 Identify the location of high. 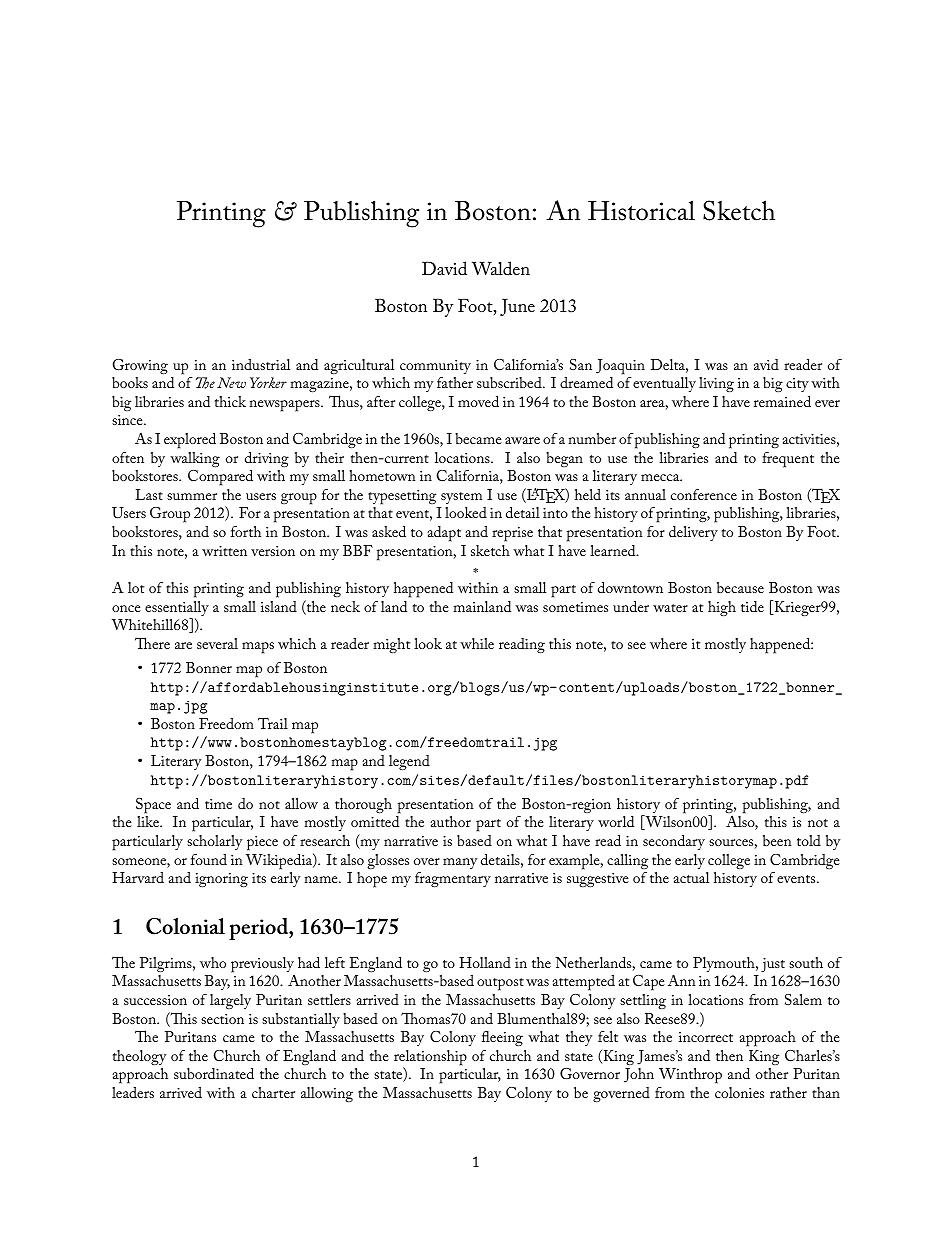
(722, 609).
